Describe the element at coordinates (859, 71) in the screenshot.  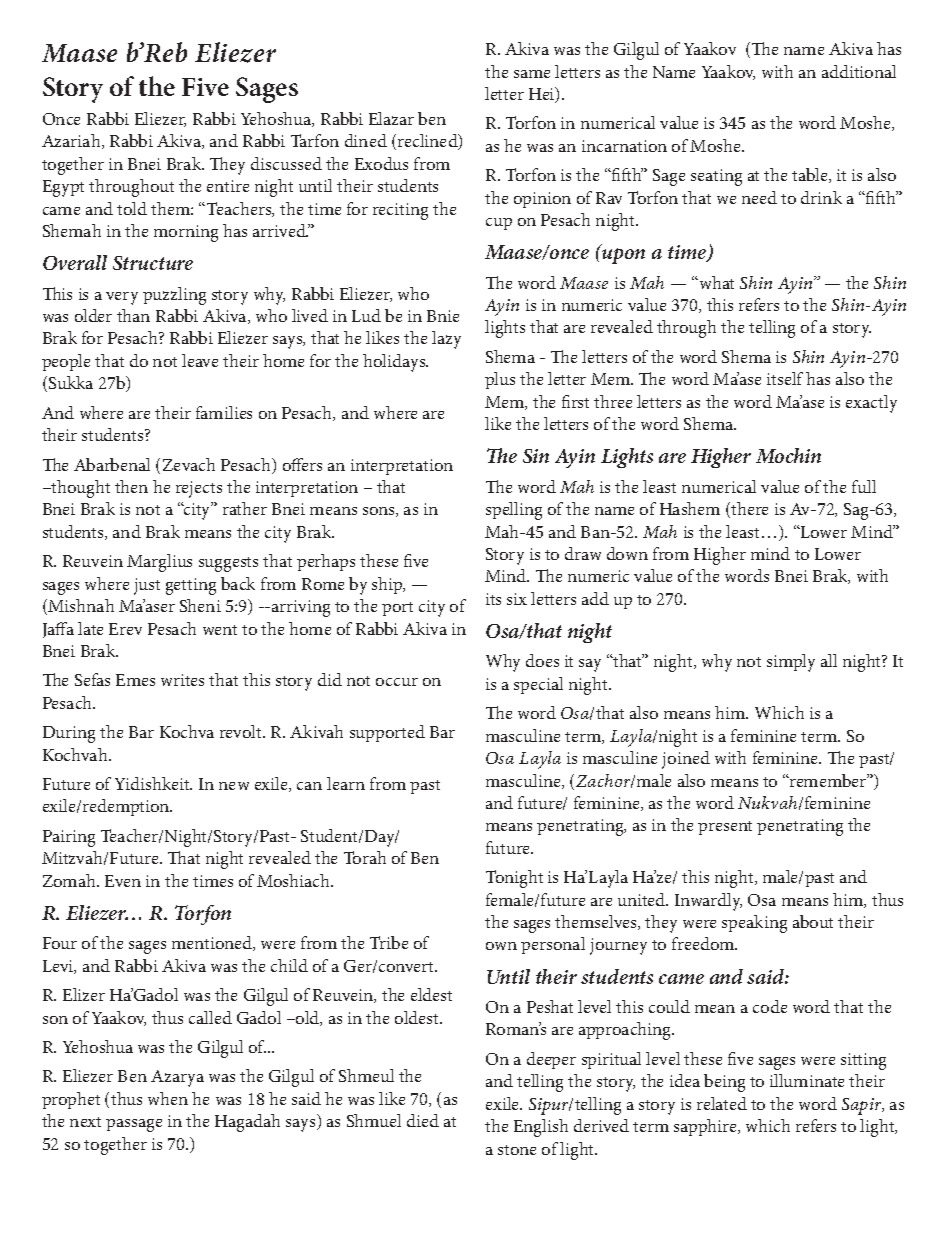
I see `additional` at that location.
